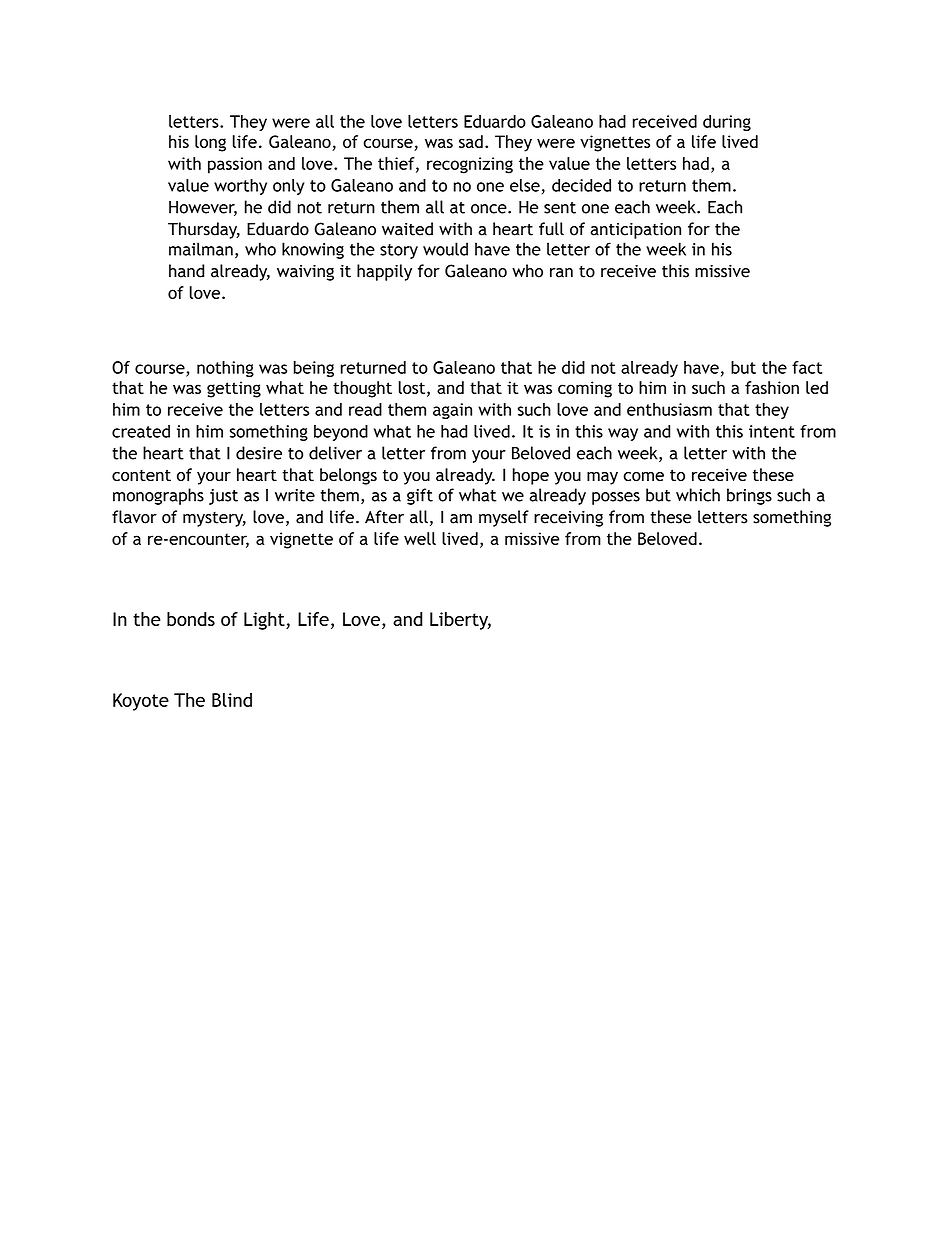 The height and width of the page is (1233, 952). Describe the element at coordinates (471, 141) in the page. I see `sad` at that location.
